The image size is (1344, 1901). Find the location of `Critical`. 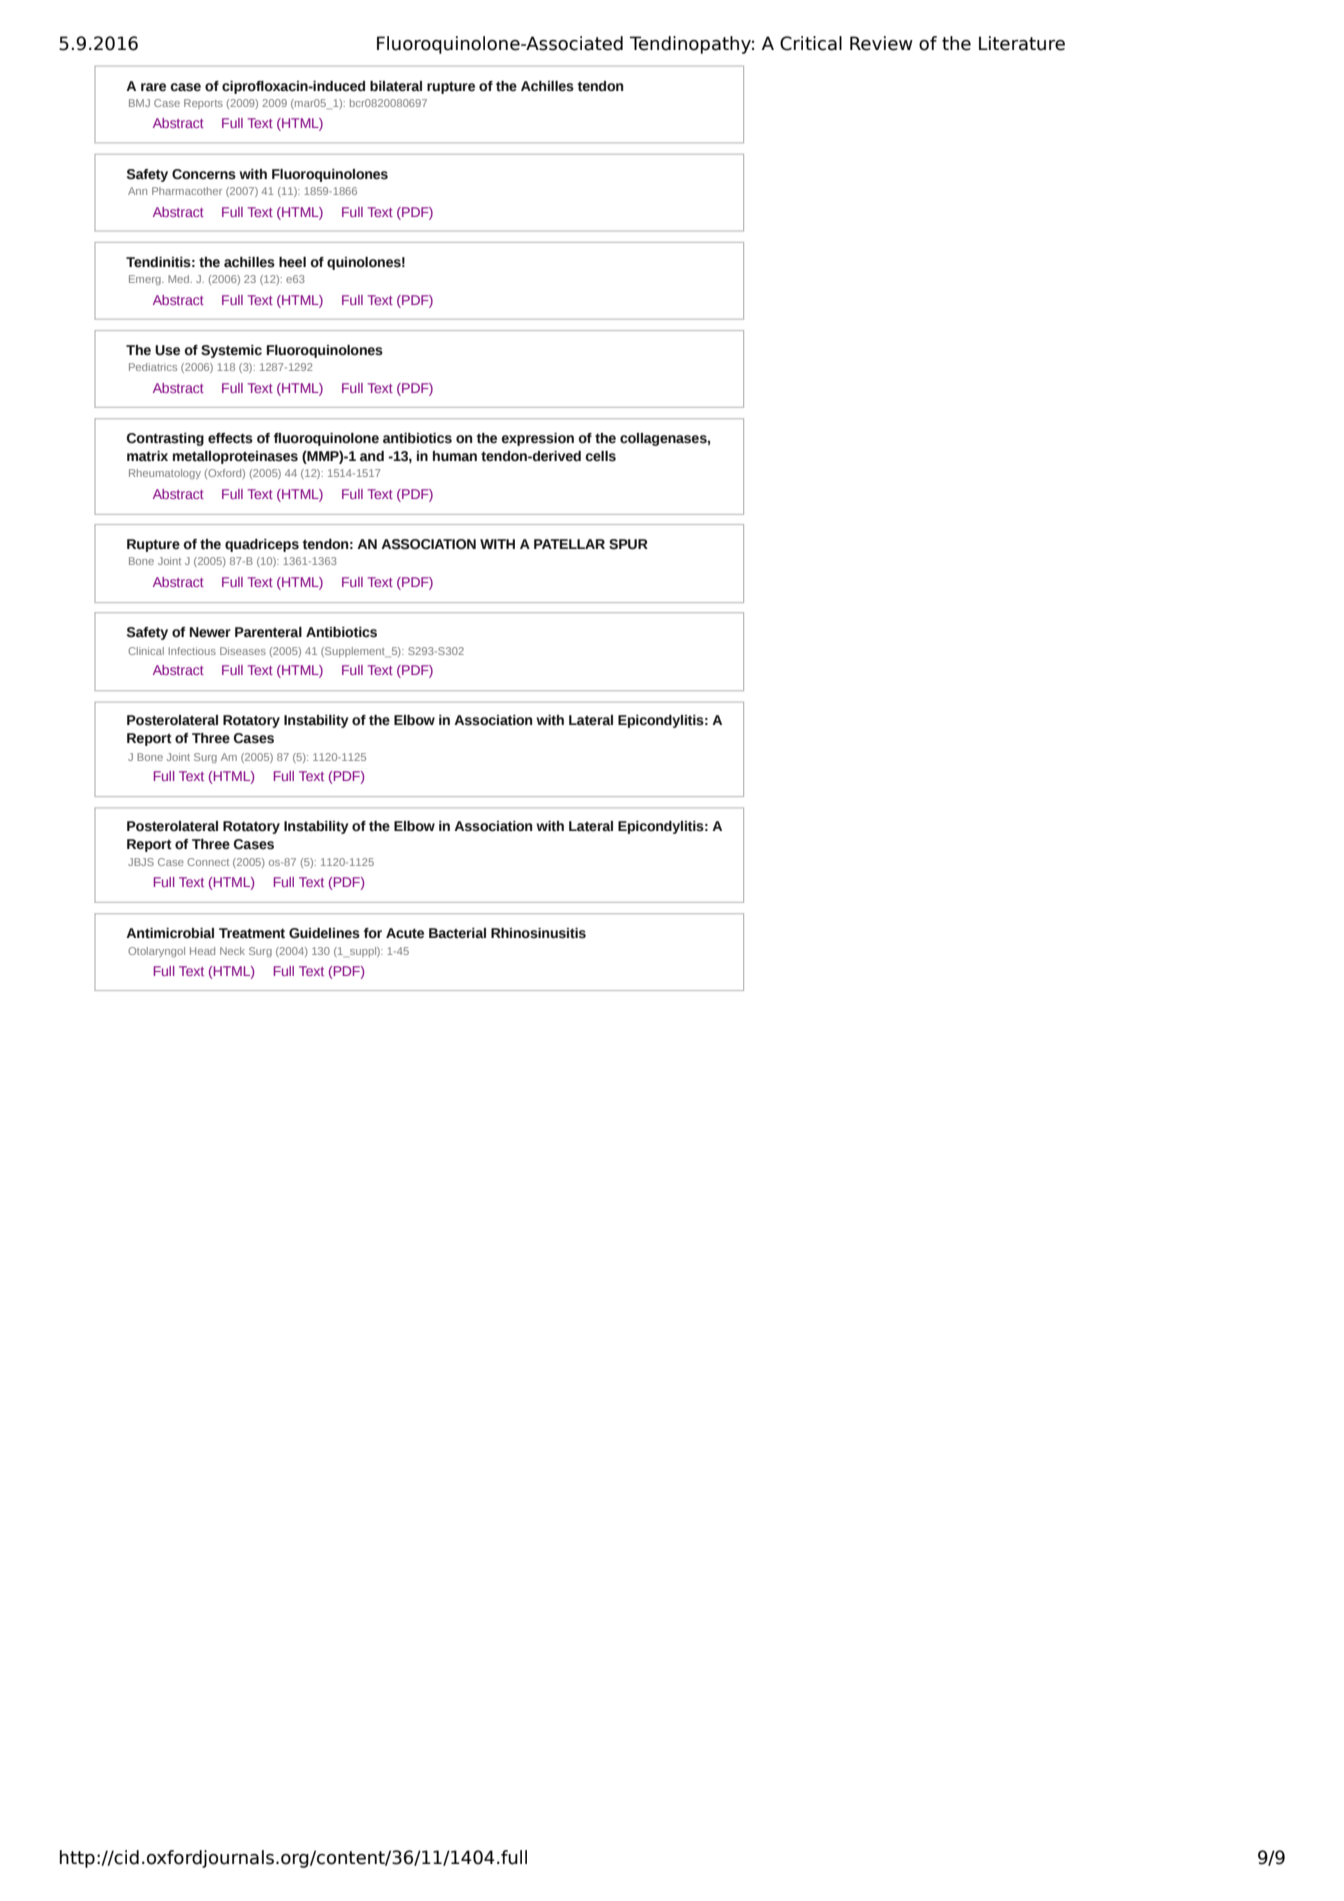

Critical is located at coordinates (811, 43).
